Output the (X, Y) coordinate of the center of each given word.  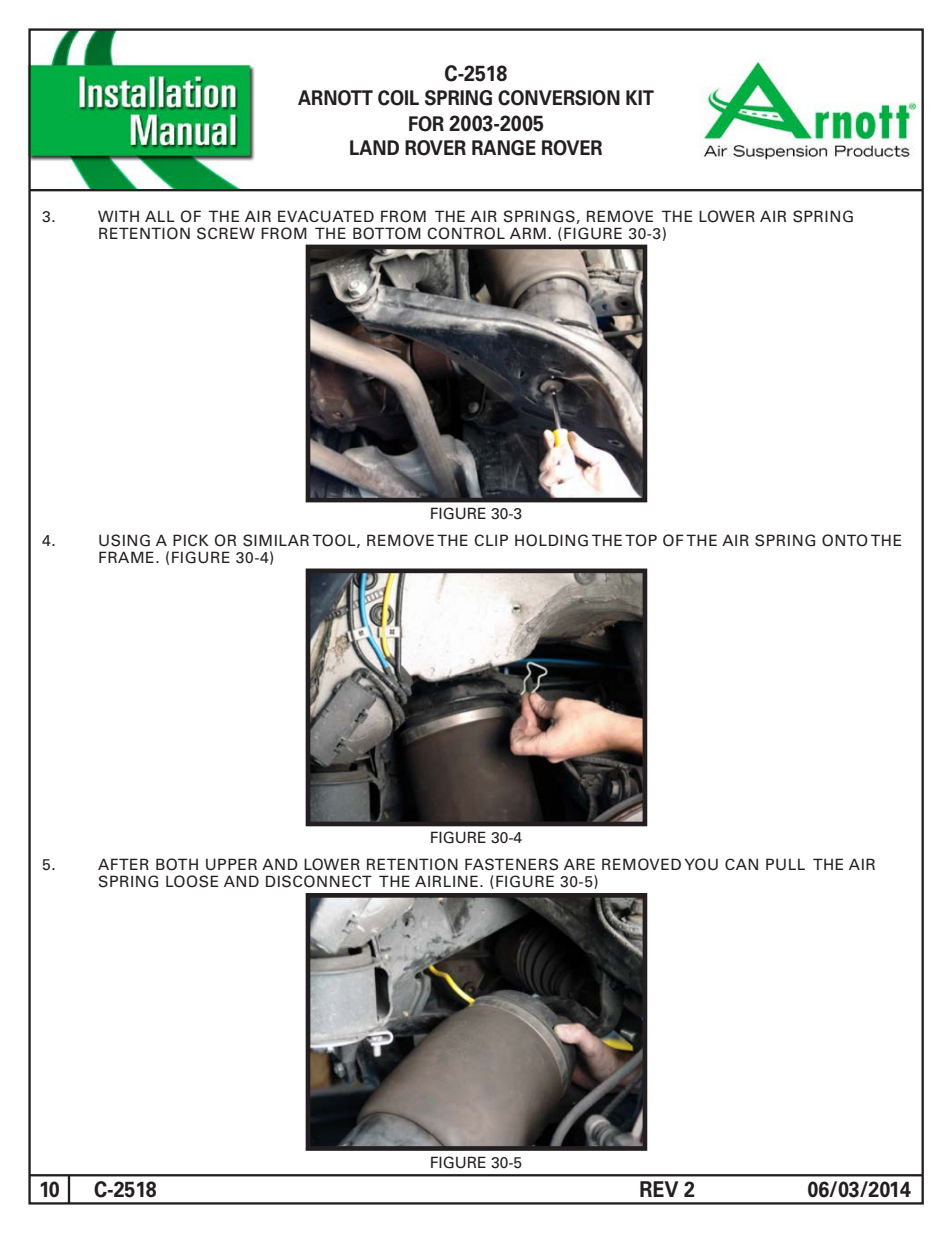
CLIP (491, 540)
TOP (641, 540)
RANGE (504, 148)
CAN (741, 864)
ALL (160, 216)
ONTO (845, 540)
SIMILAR (276, 540)
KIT (640, 97)
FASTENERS (511, 864)
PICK (191, 540)
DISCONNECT (319, 881)
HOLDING (551, 540)
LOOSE (192, 881)
